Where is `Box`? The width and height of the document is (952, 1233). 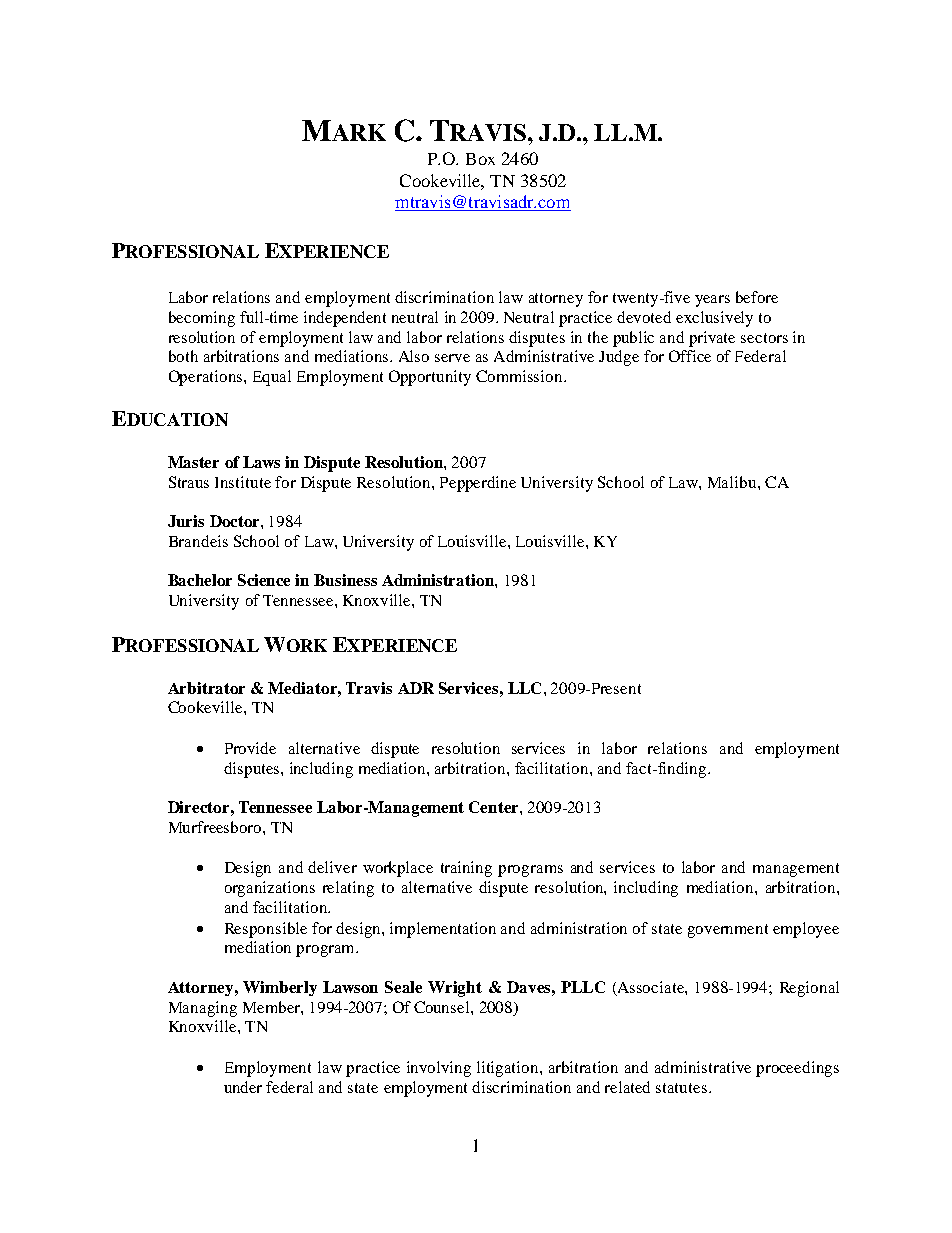
Box is located at coordinates (480, 159).
